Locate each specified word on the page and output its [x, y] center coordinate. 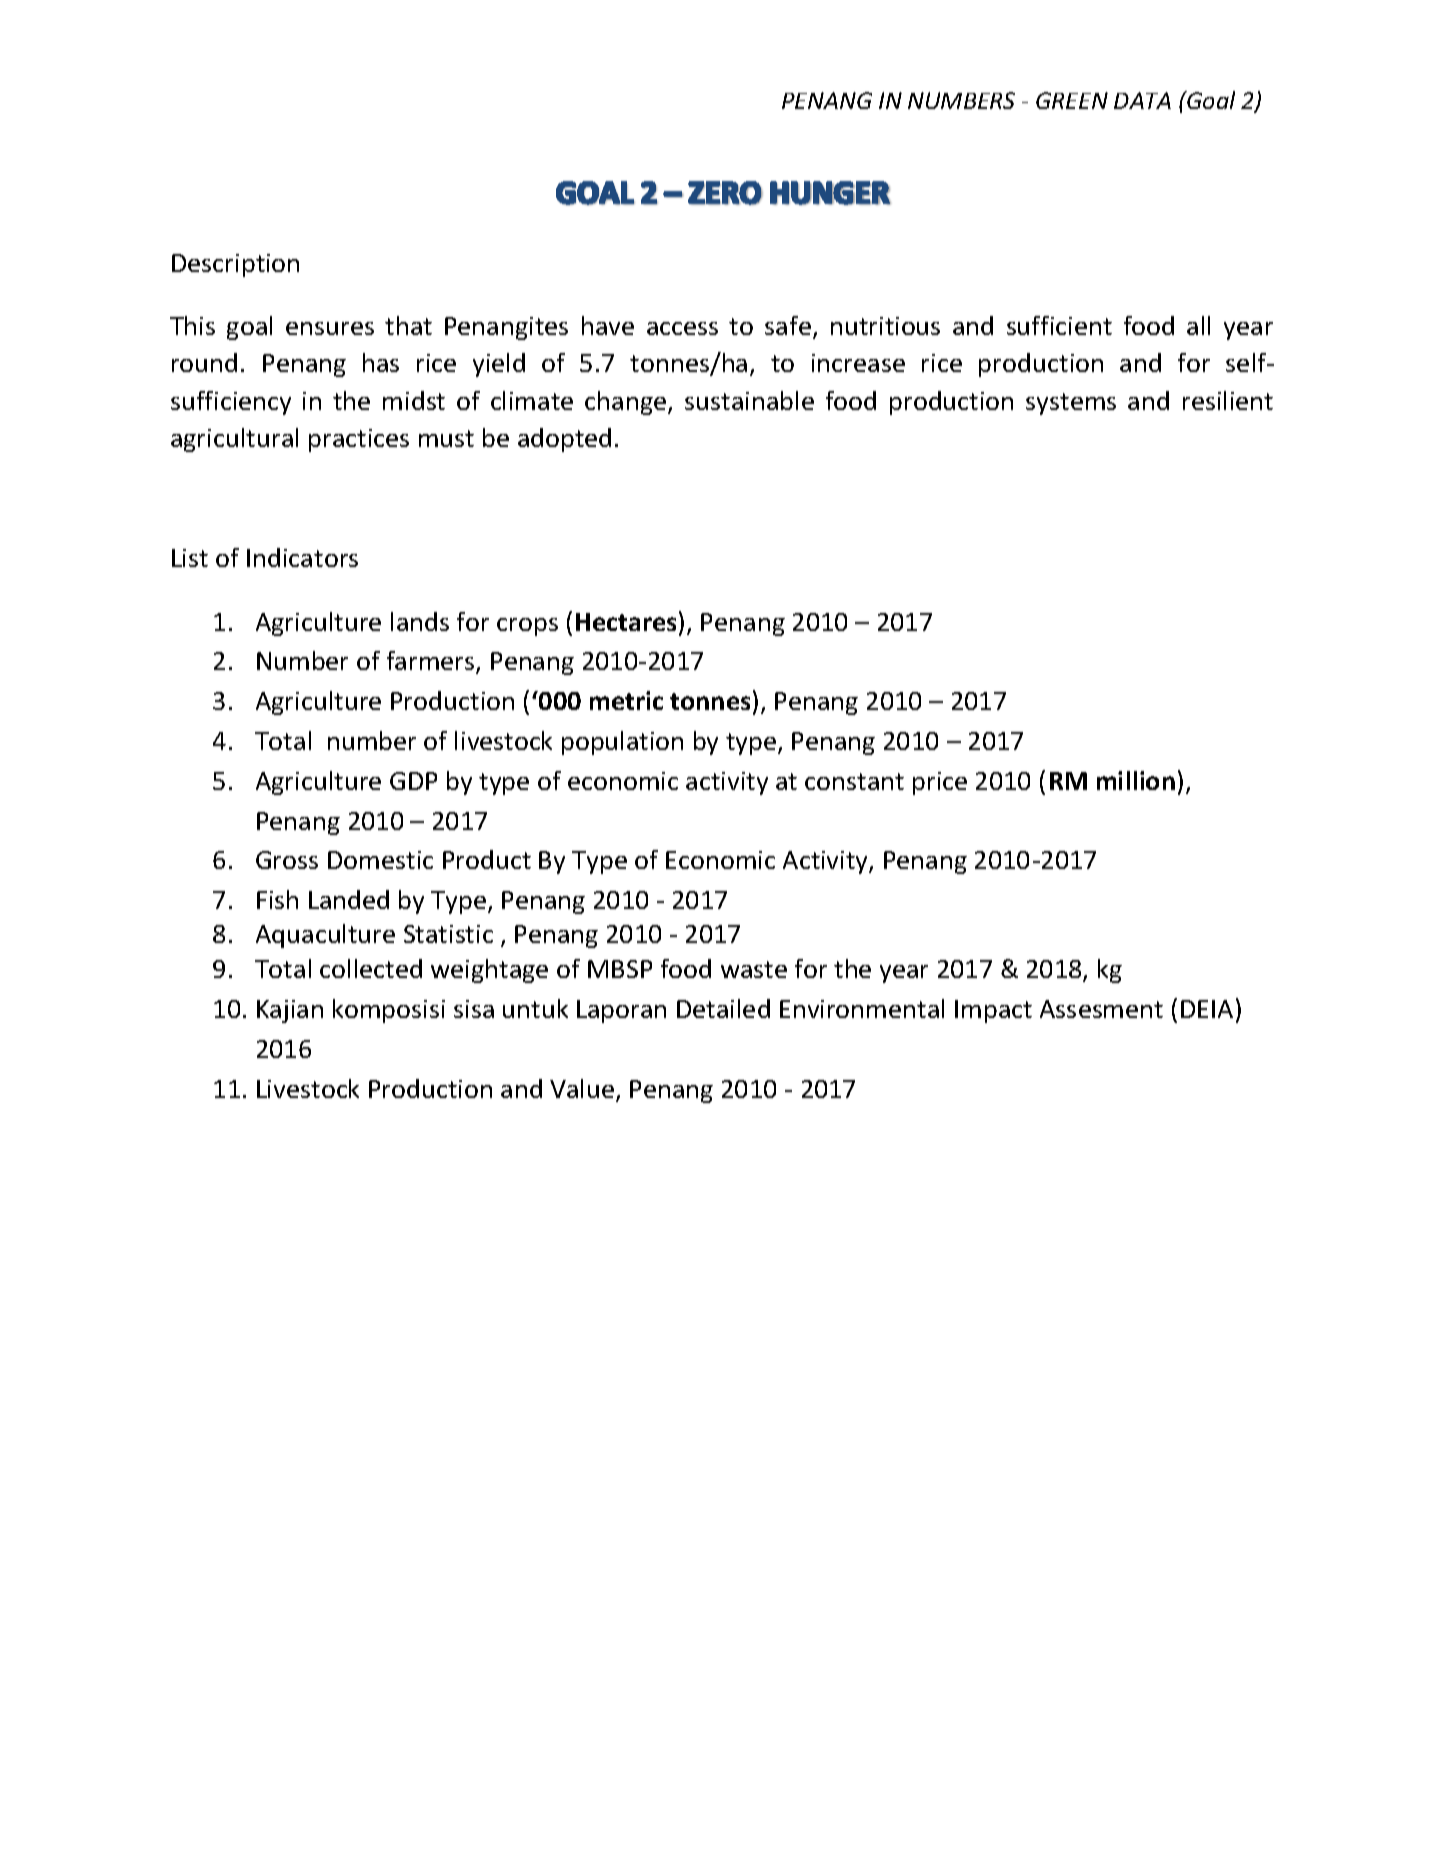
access [682, 328]
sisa [474, 1009]
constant [854, 781]
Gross [287, 860]
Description [235, 265]
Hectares [626, 622]
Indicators [302, 557]
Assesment [1101, 1009]
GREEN [1072, 100]
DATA [1142, 100]
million [1136, 780]
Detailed [723, 1008]
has [381, 362]
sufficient [1059, 325]
